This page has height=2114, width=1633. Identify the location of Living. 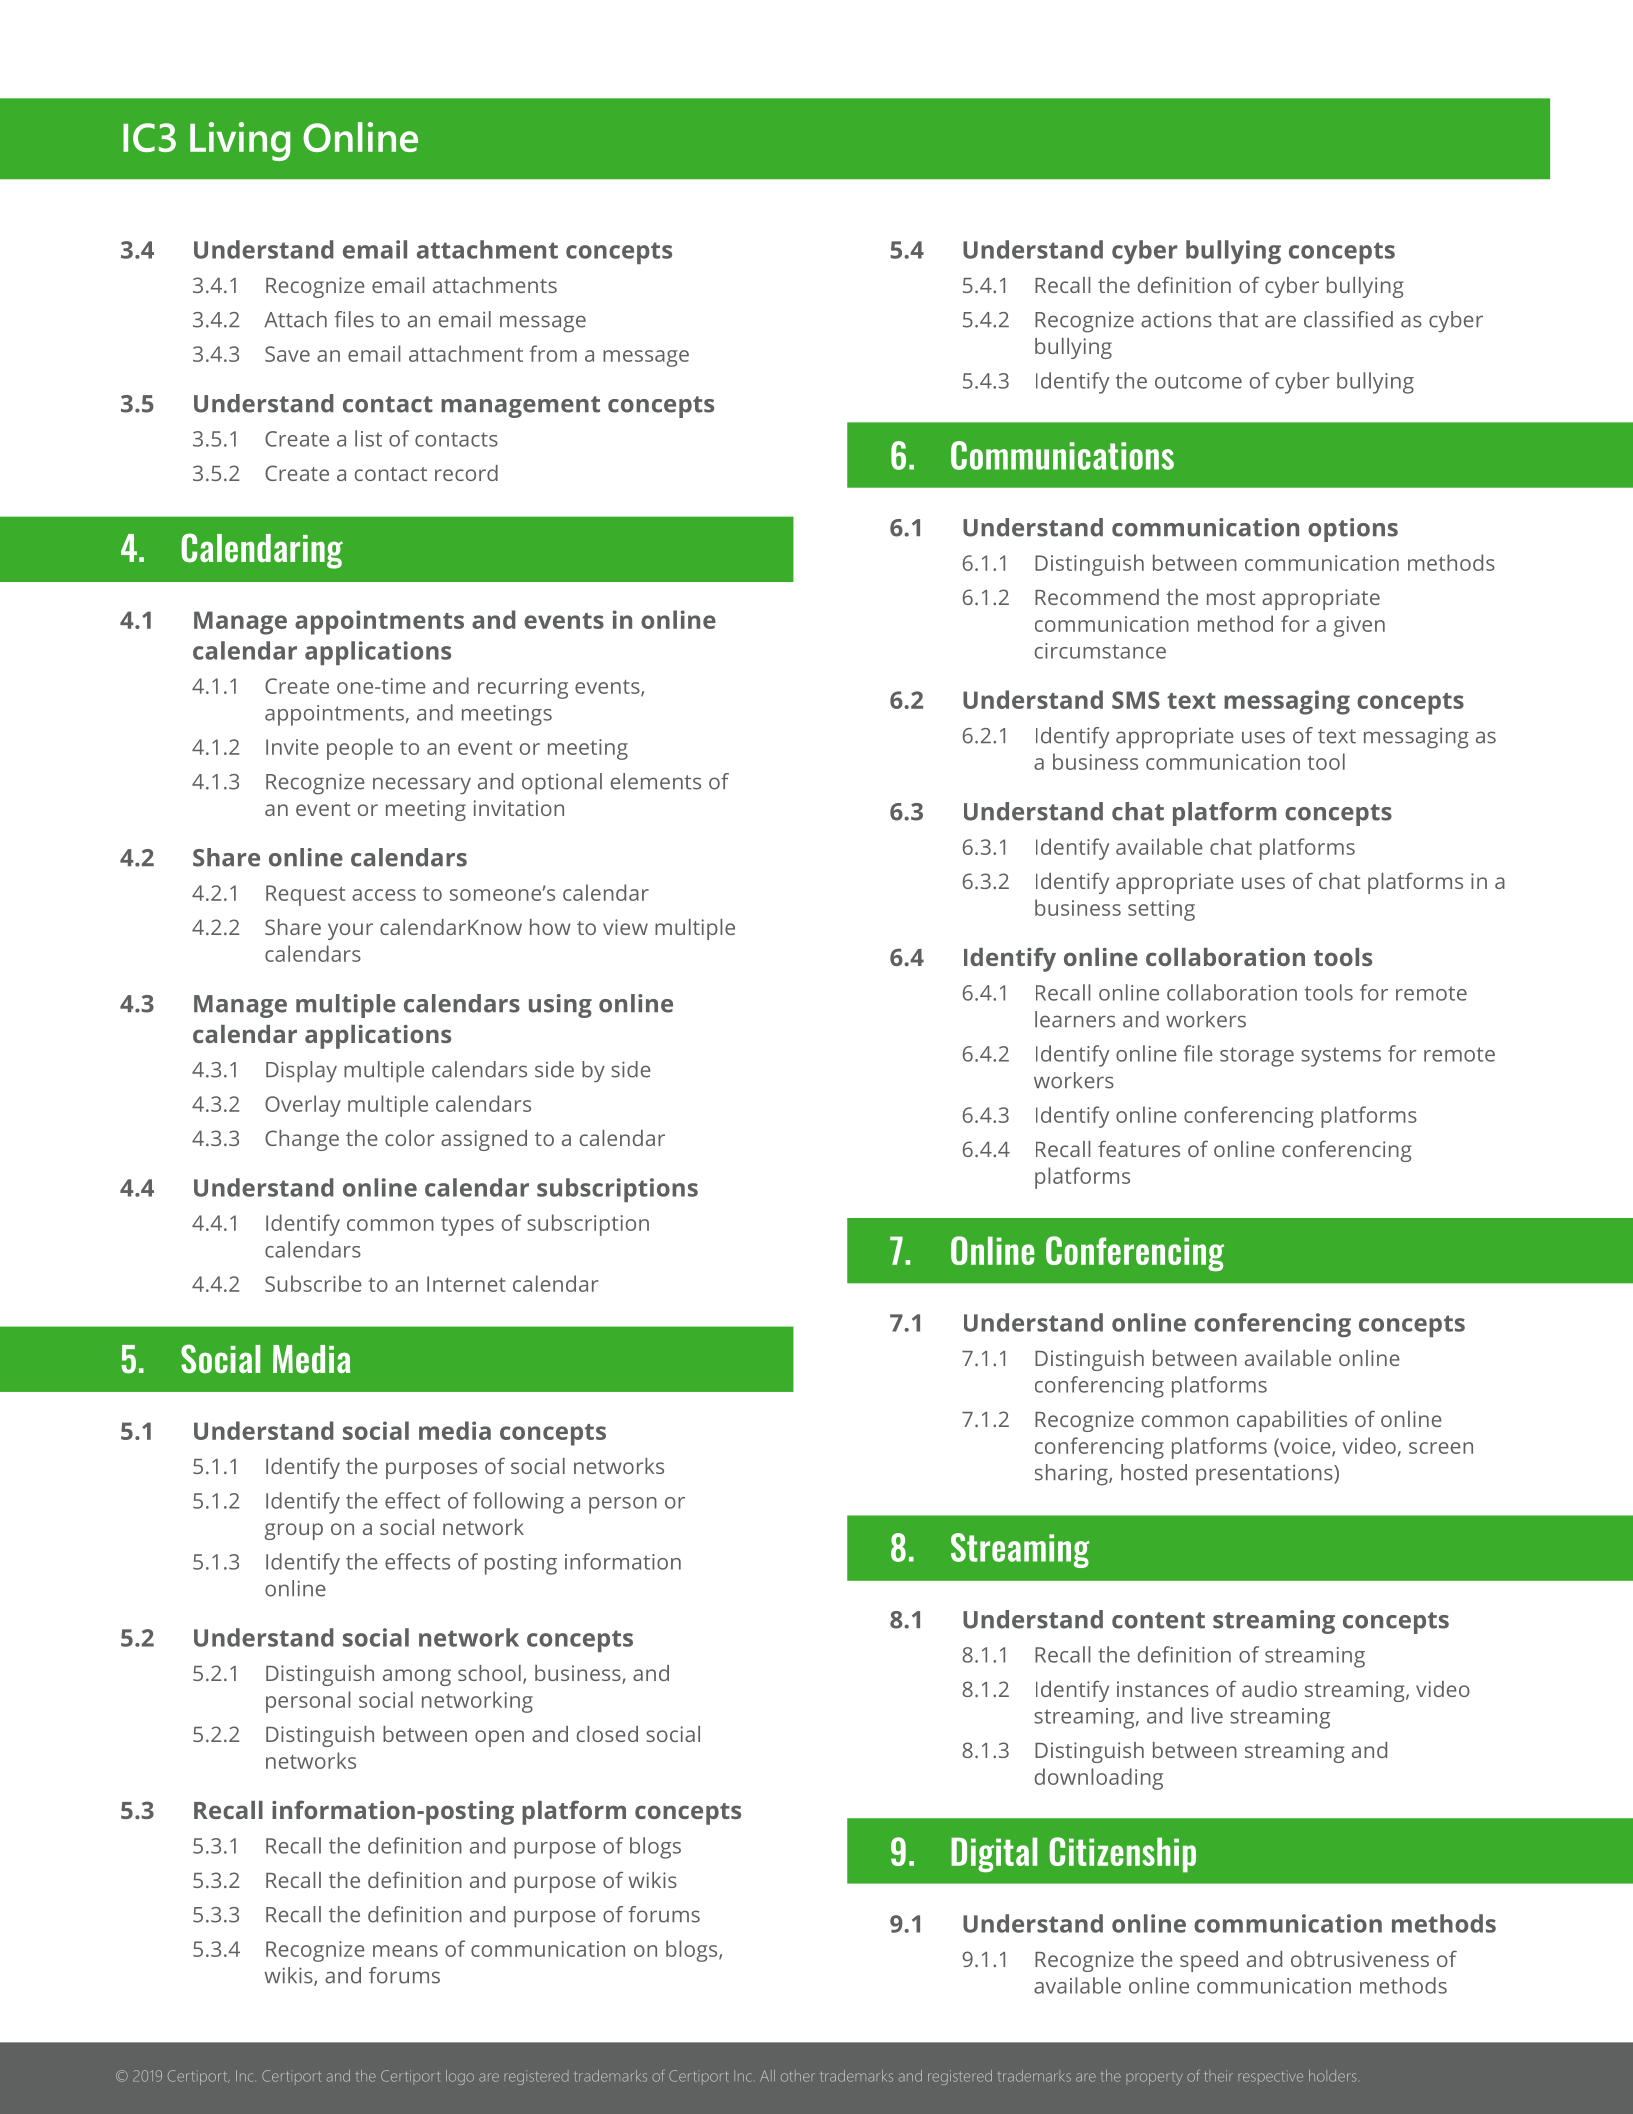
(240, 141).
